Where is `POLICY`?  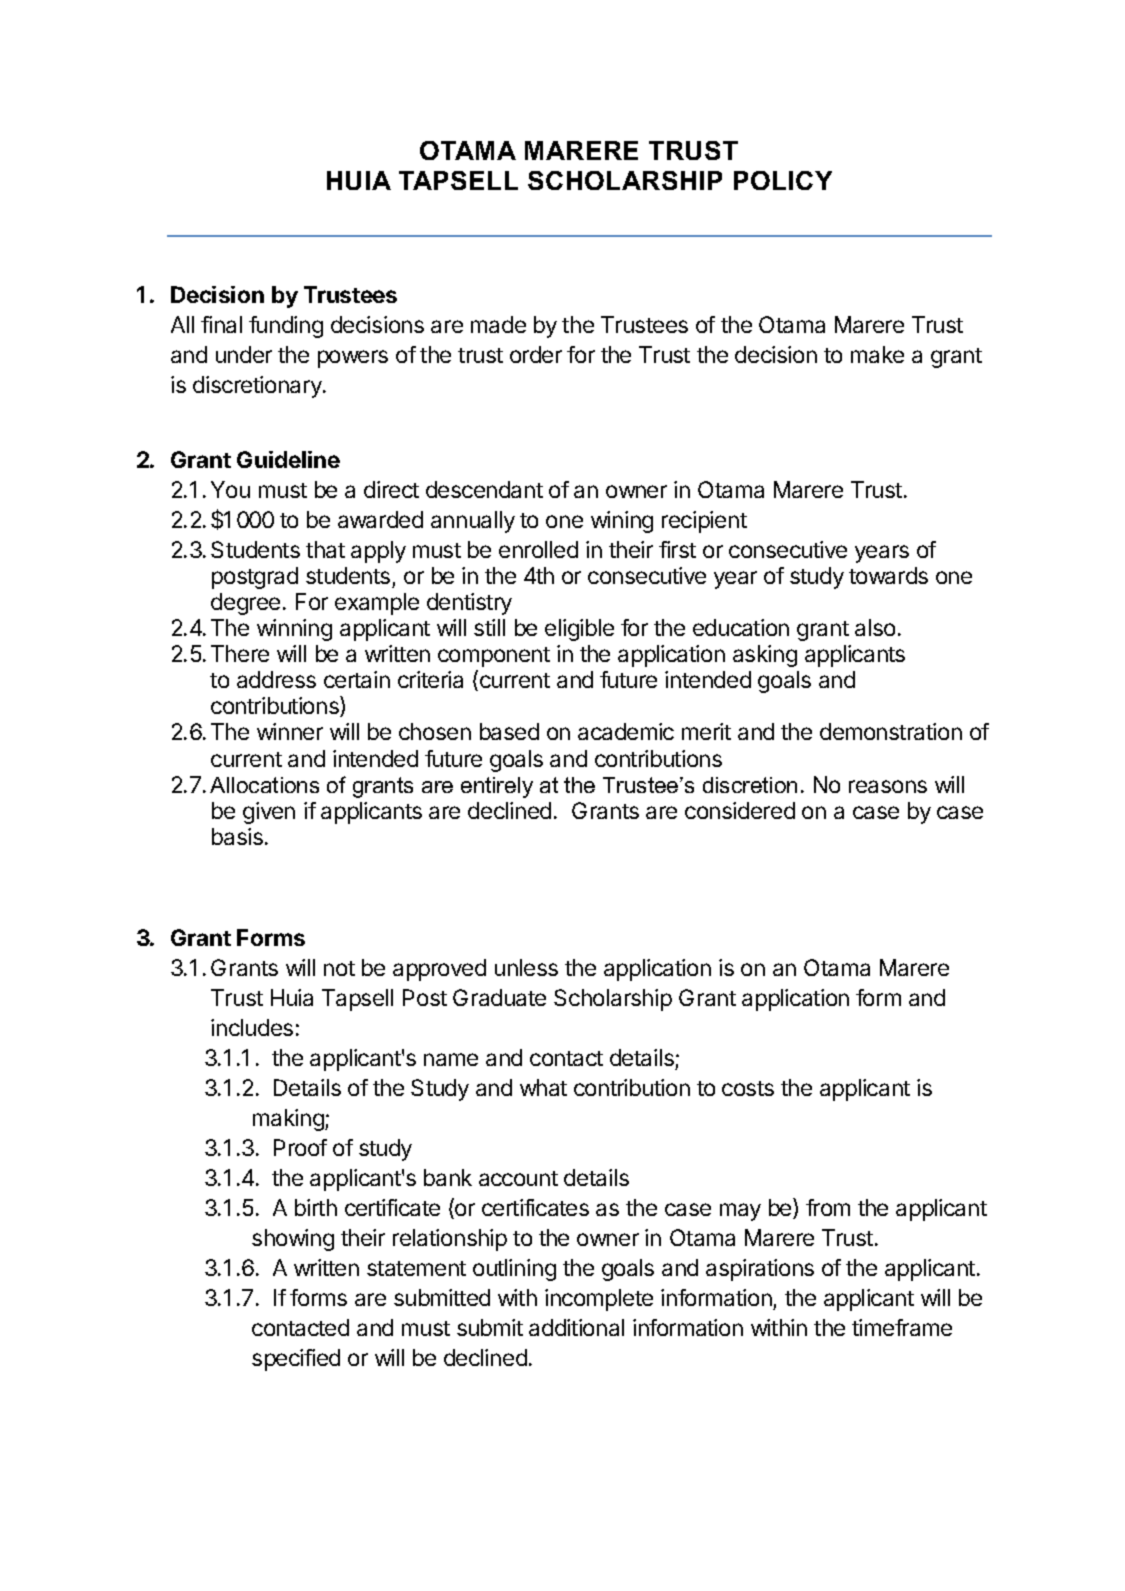
POLICY is located at coordinates (783, 180).
